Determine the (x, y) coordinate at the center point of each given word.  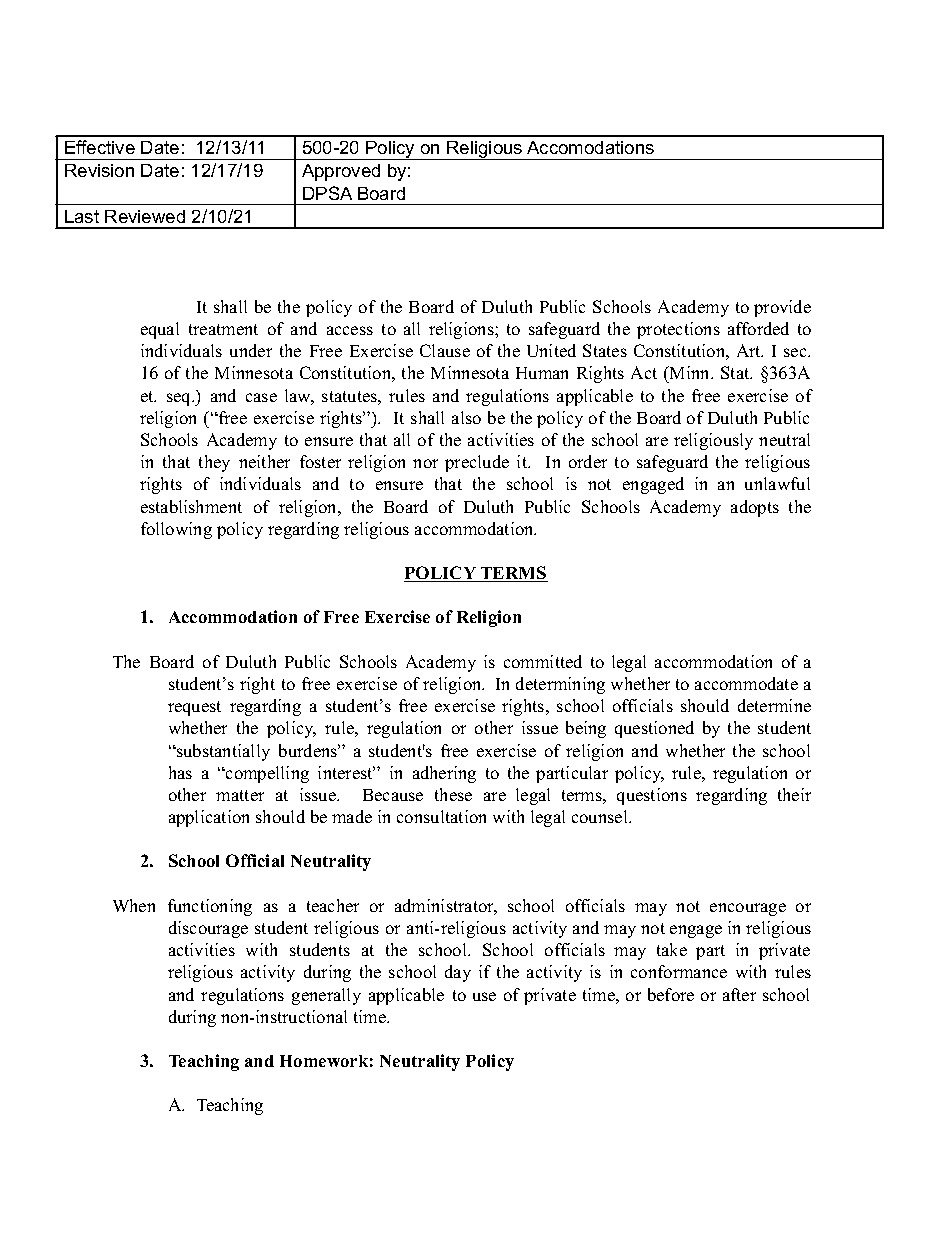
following (176, 530)
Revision (99, 170)
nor (425, 463)
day (458, 973)
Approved (341, 172)
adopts (755, 508)
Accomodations (590, 147)
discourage (208, 929)
